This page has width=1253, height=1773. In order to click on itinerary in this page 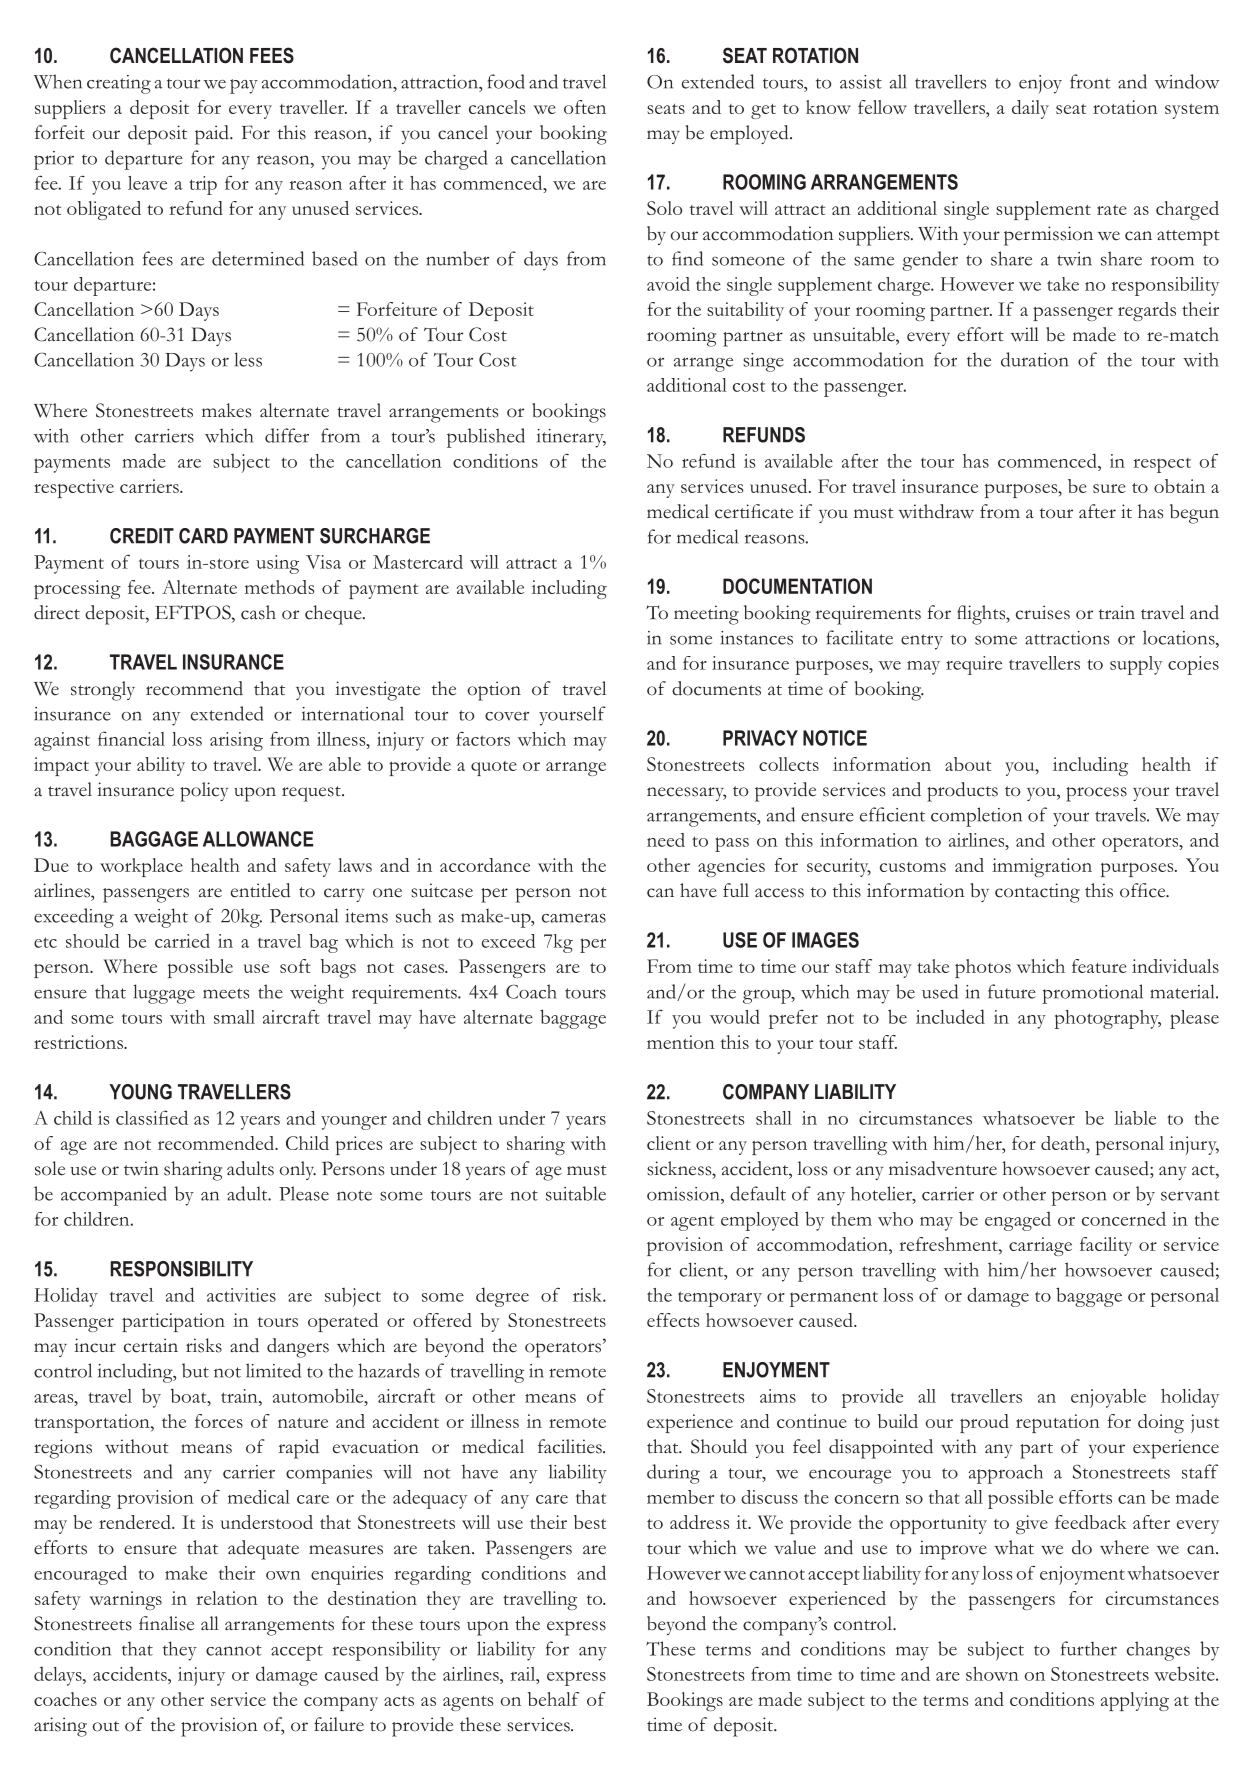, I will do `click(571, 438)`.
